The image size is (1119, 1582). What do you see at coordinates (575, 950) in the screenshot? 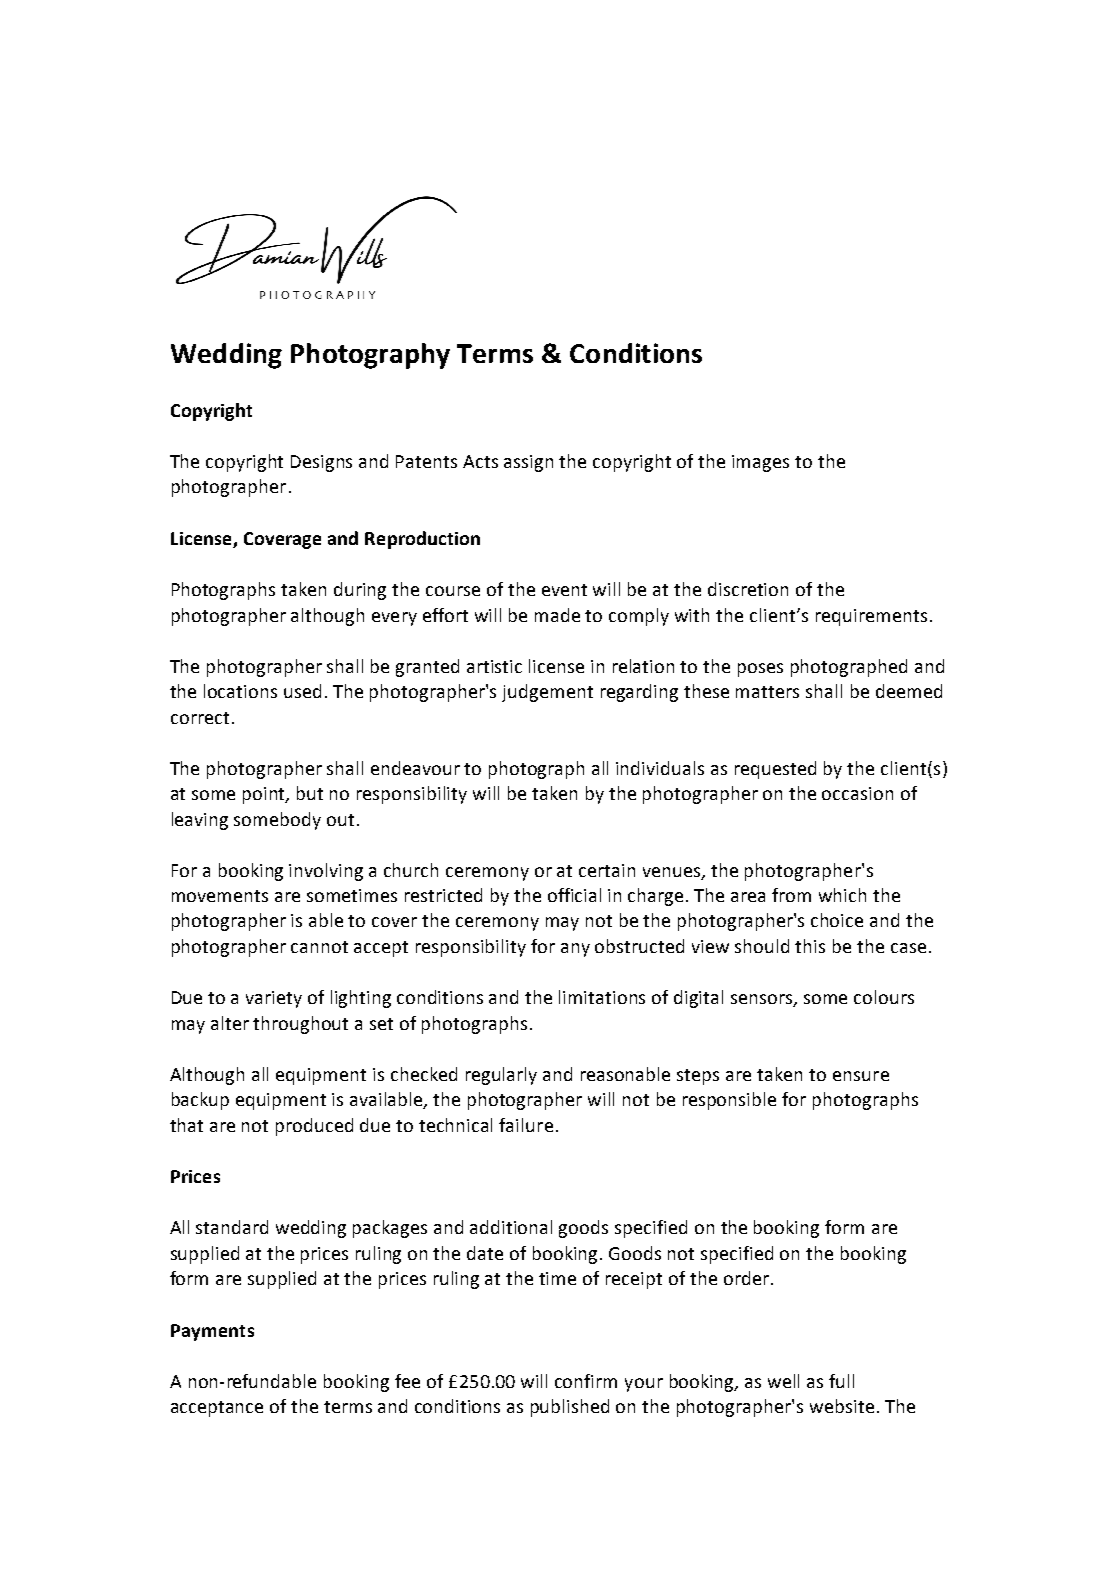
I see `any` at bounding box center [575, 950].
